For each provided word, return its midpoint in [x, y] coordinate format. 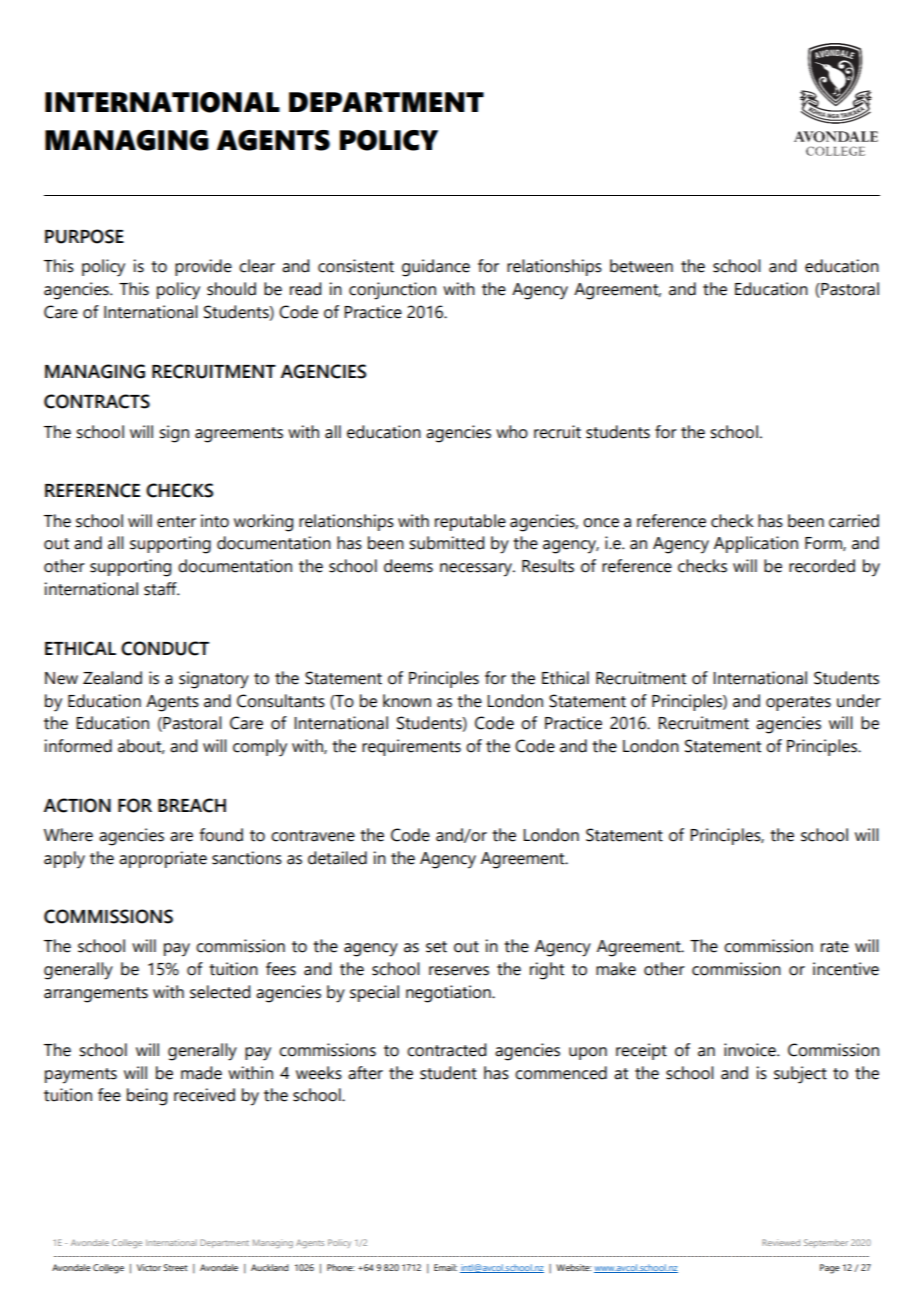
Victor [149, 1267]
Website [573, 1267]
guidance [436, 268]
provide [203, 267]
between [641, 266]
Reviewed [781, 1242]
